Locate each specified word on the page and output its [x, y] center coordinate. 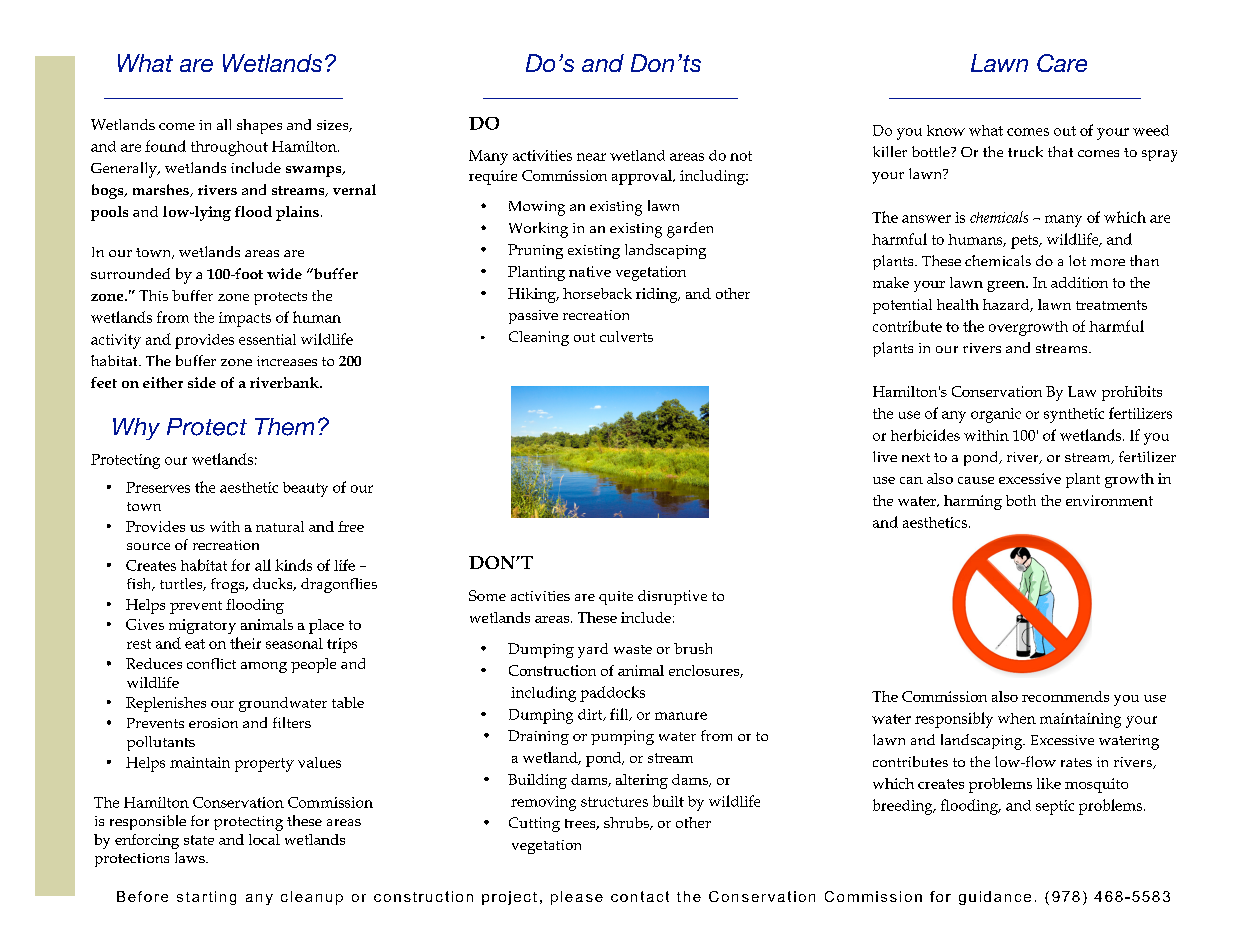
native [590, 271]
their [245, 643]
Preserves [158, 487]
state [199, 840]
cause [976, 480]
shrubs [627, 823]
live [885, 456]
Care [1062, 63]
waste [633, 649]
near [591, 157]
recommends [1065, 696]
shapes [259, 126]
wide [284, 273]
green [1007, 286]
